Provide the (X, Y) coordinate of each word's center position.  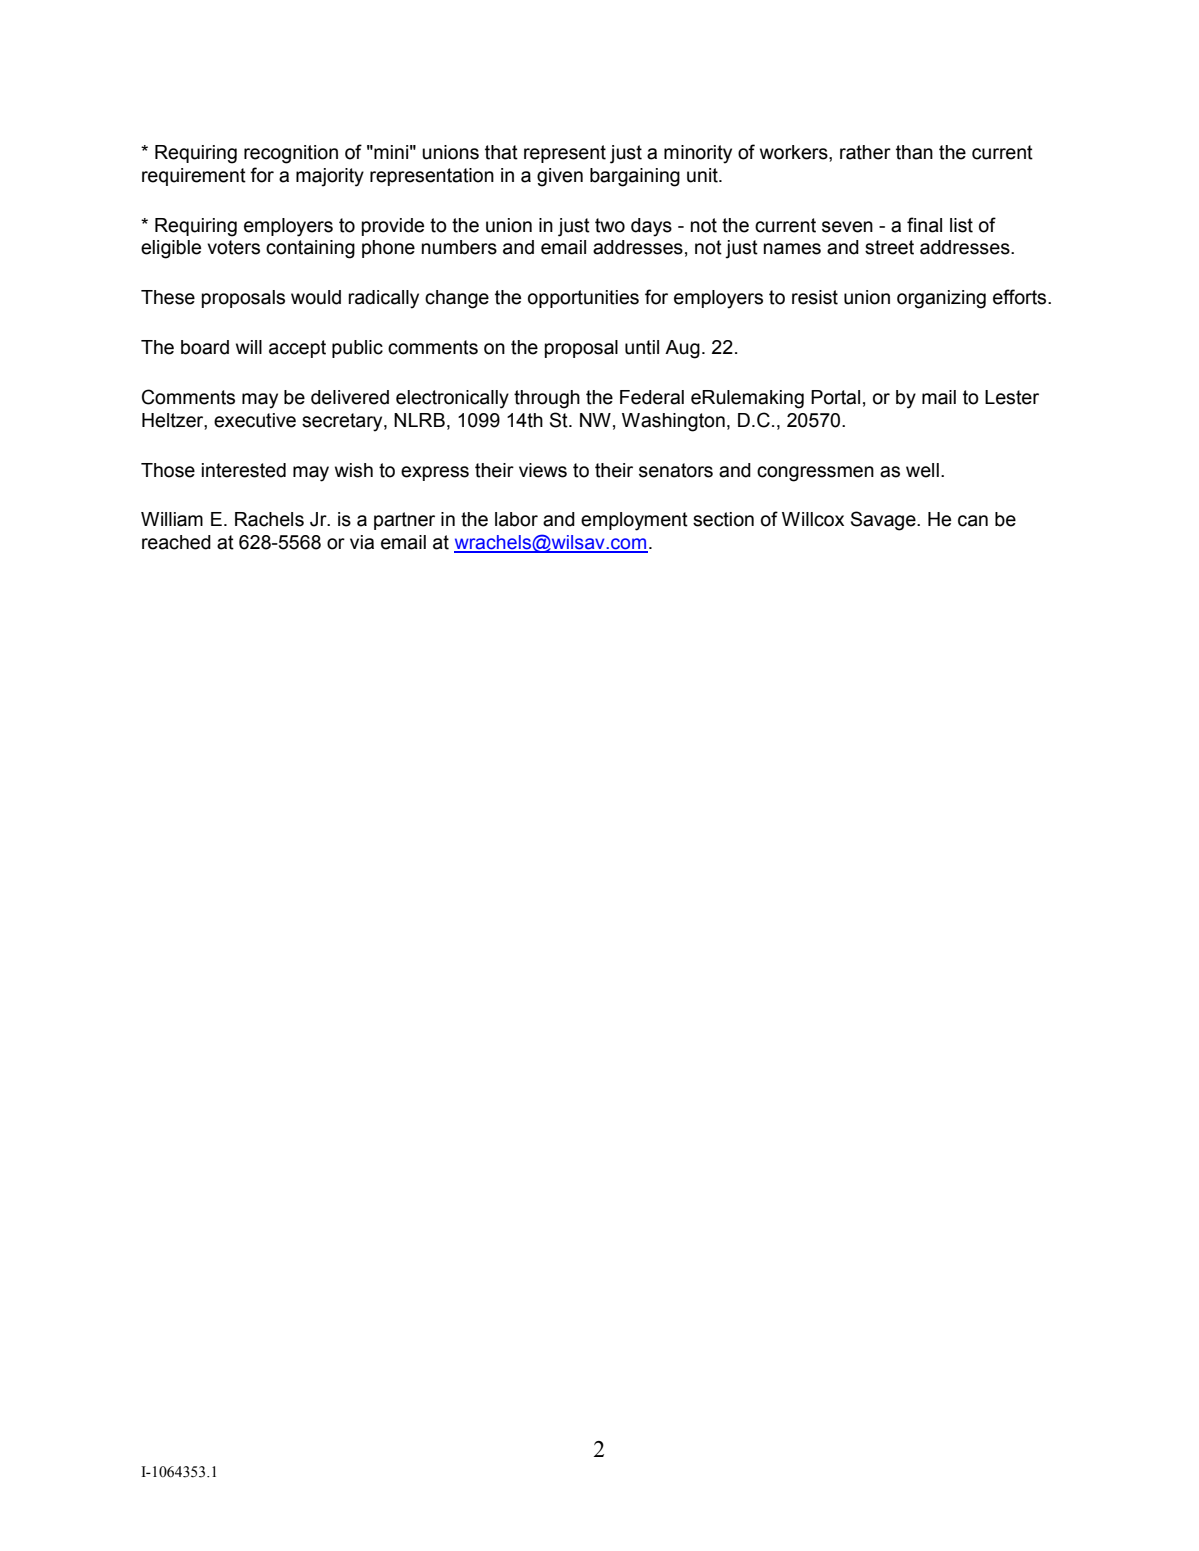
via (362, 542)
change (457, 299)
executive (255, 420)
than (914, 152)
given (560, 177)
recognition (291, 154)
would (316, 297)
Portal (835, 397)
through (547, 399)
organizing (941, 299)
